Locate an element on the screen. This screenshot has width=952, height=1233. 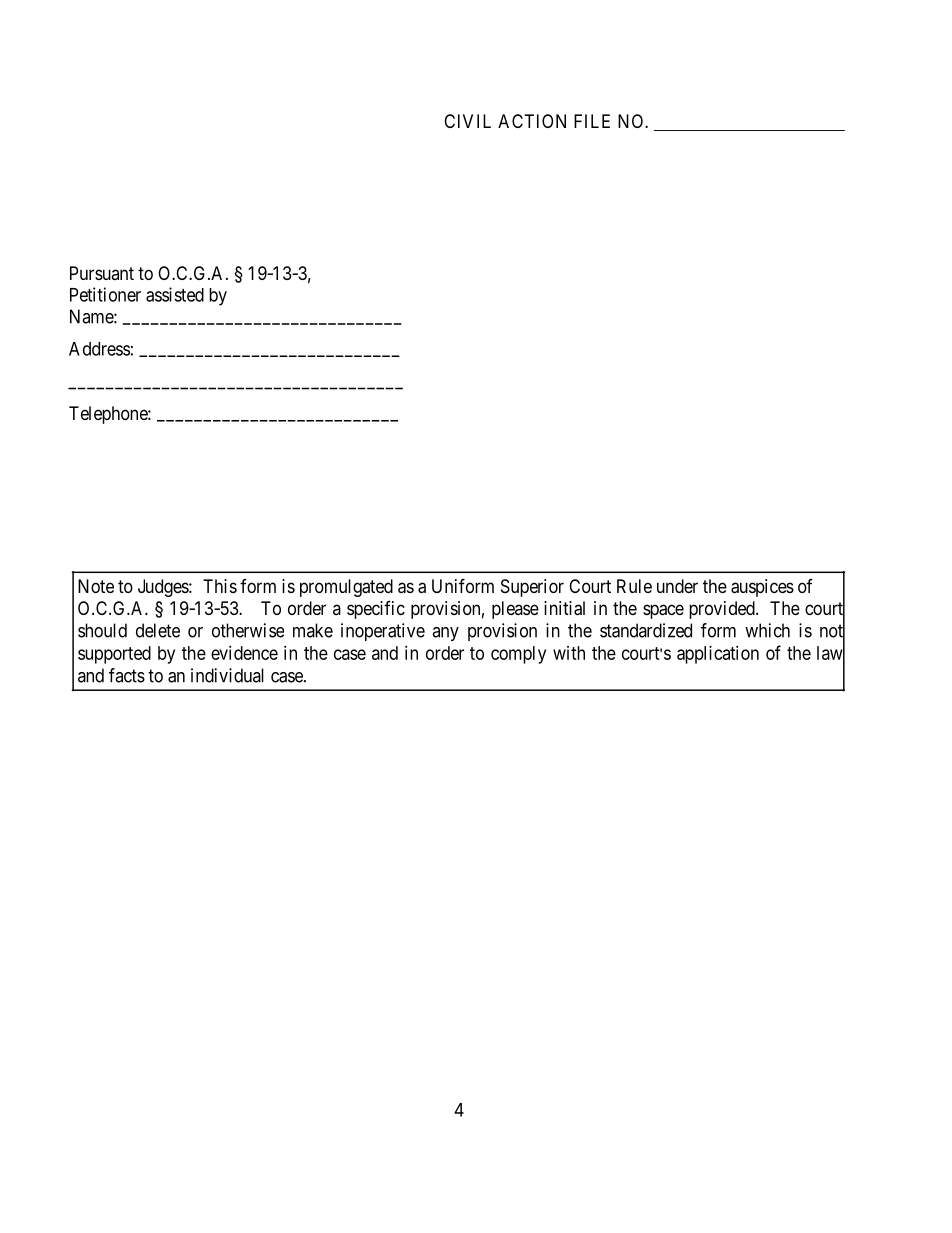
Petitioner is located at coordinates (105, 294).
